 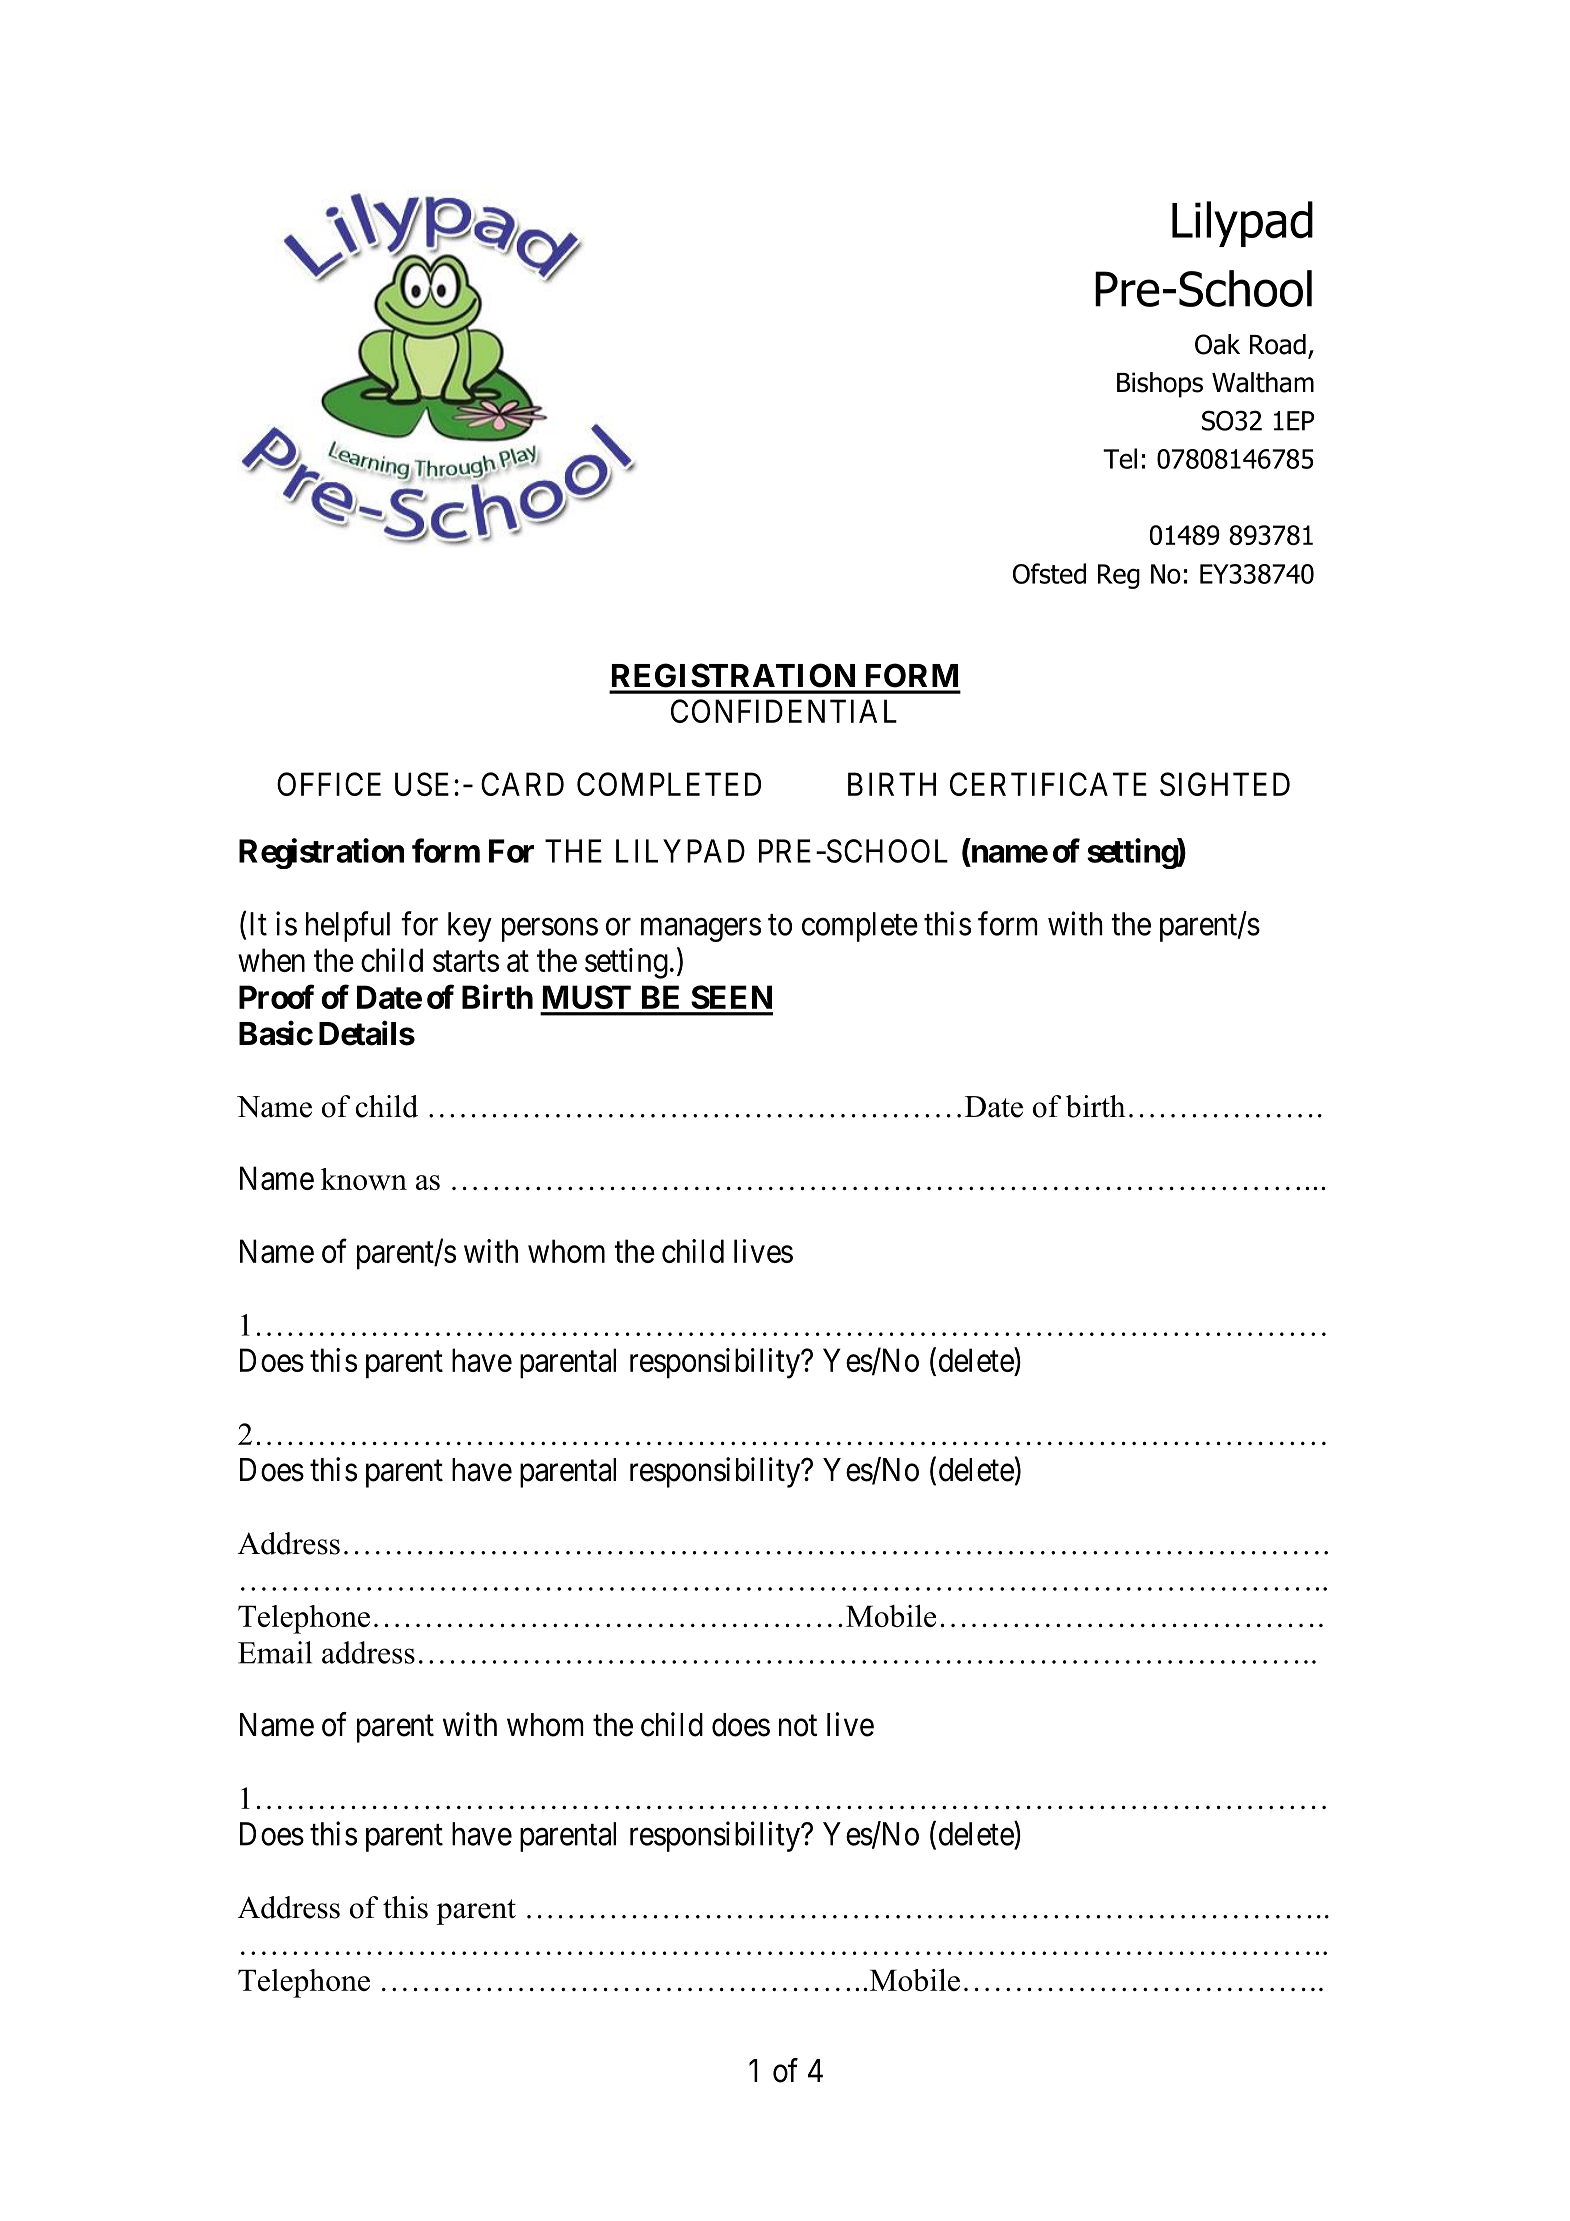 What do you see at coordinates (1263, 382) in the page?
I see `Waltham` at bounding box center [1263, 382].
